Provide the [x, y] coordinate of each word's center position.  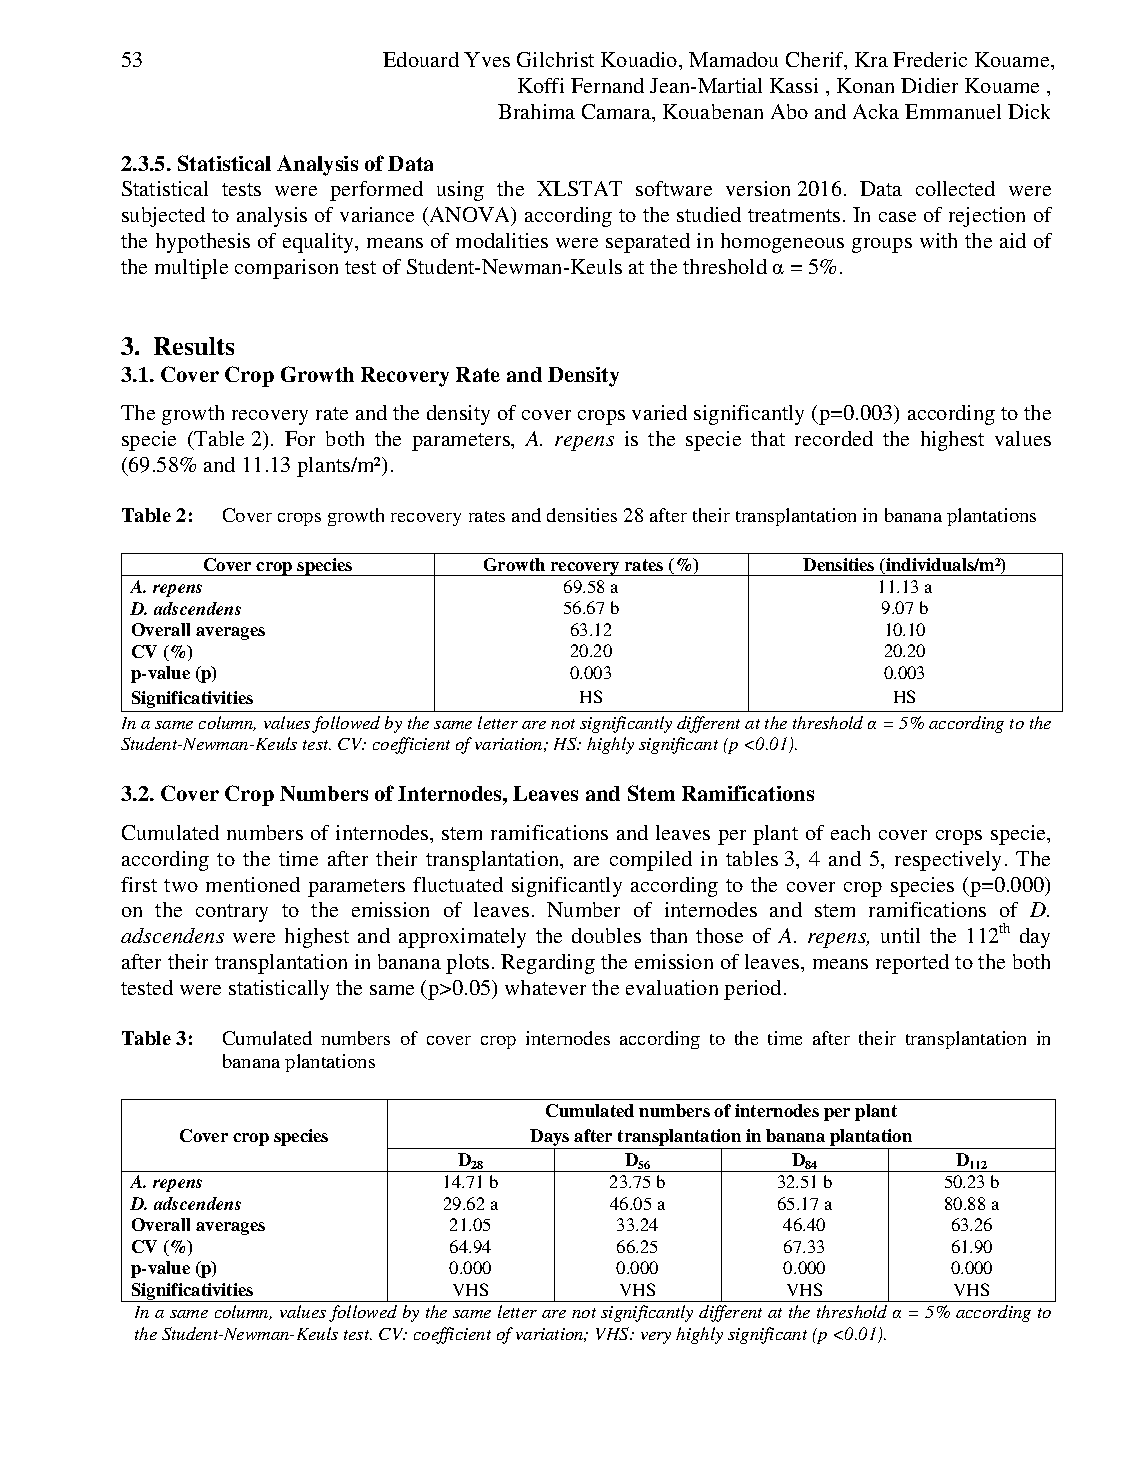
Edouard [421, 59]
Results [194, 346]
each [850, 832]
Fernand [607, 85]
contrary [232, 913]
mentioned [253, 884]
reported [912, 964]
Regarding [548, 964]
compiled [651, 861]
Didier [929, 85]
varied [659, 412]
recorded [834, 438]
